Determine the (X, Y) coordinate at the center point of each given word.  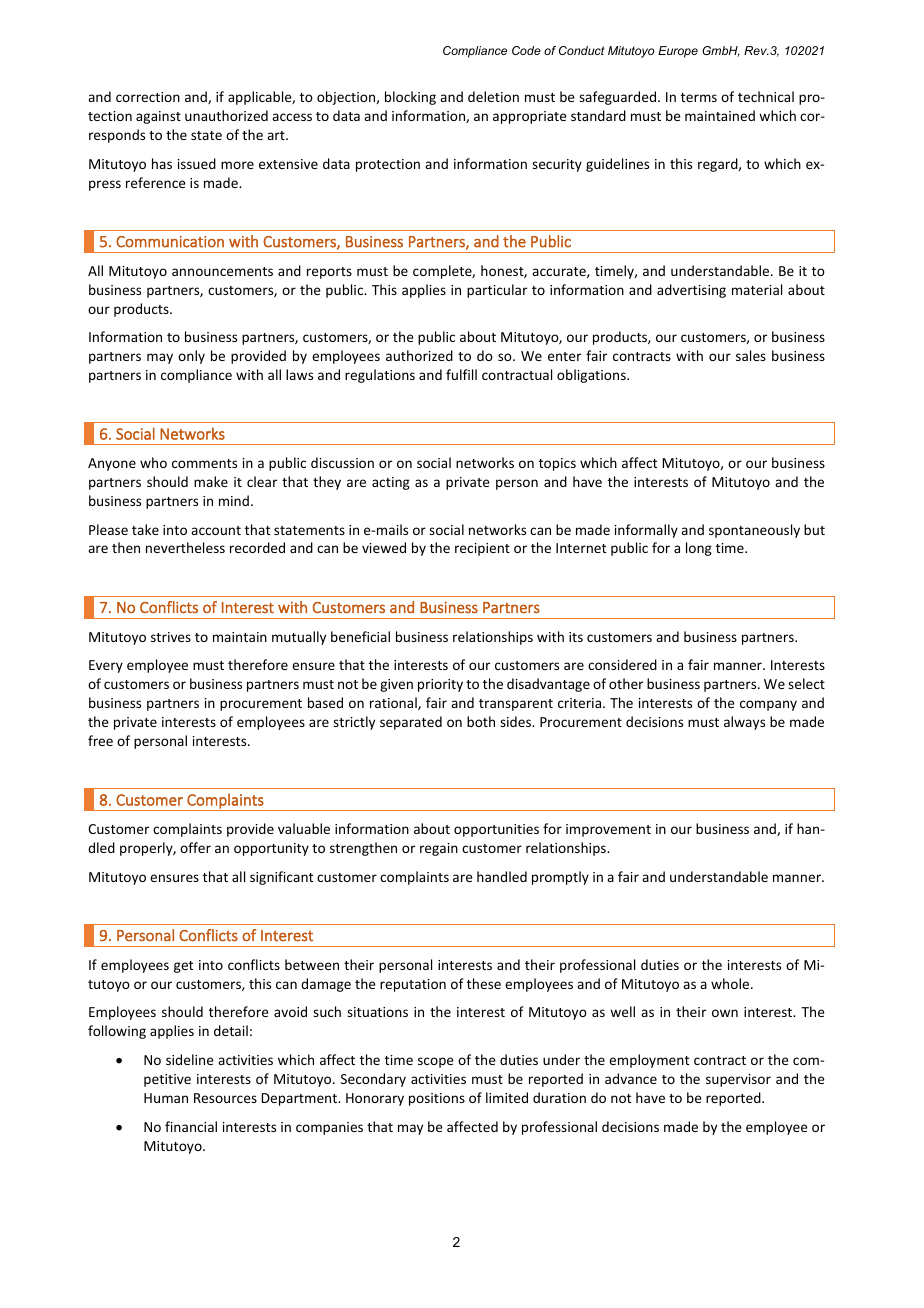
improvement (608, 830)
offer (195, 847)
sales (751, 355)
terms (699, 97)
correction (148, 97)
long (699, 549)
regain (439, 849)
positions (437, 1099)
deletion (493, 96)
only (191, 357)
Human (166, 1098)
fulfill (461, 374)
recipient (482, 549)
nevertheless (185, 547)
